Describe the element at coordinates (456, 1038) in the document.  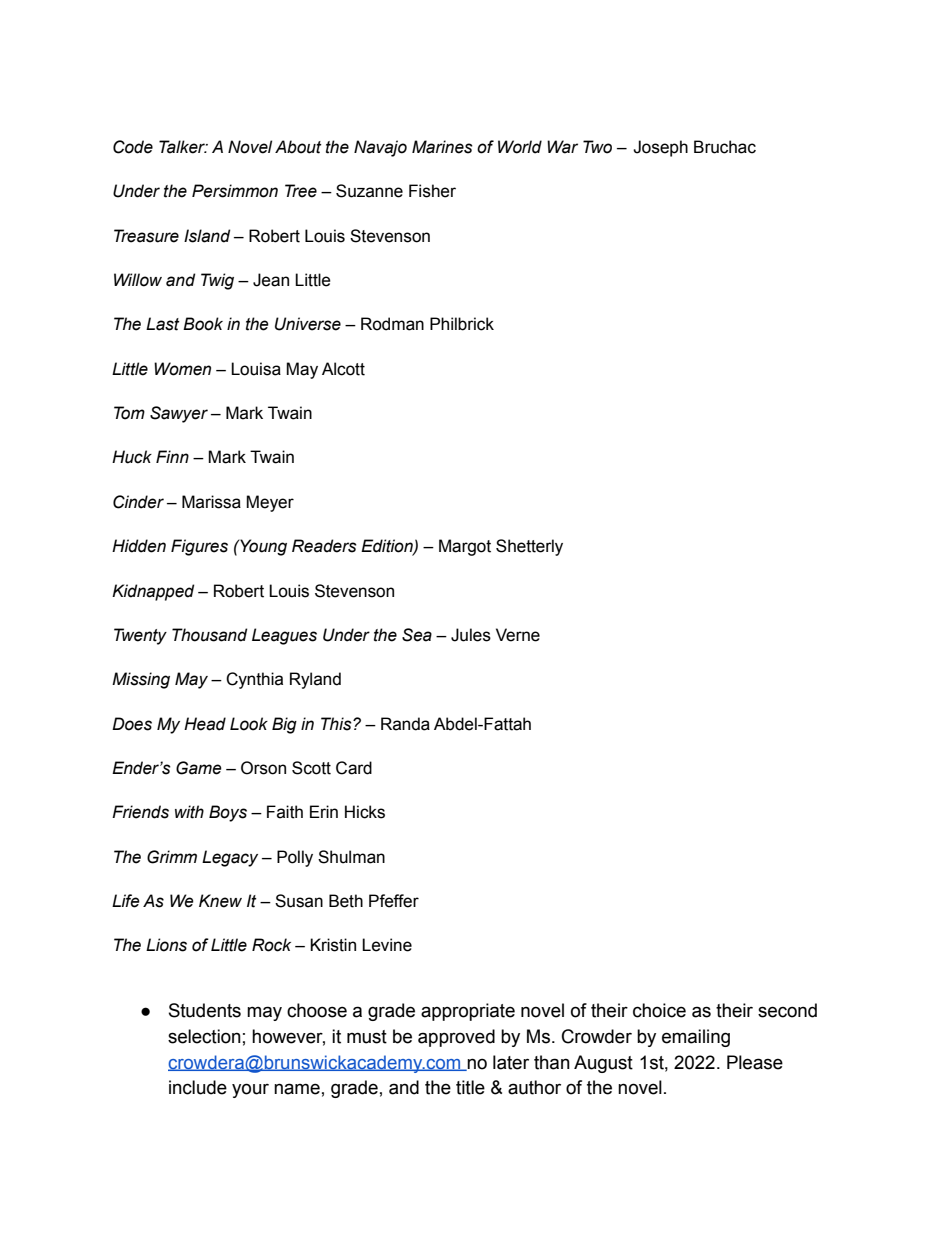
I see `approved` at that location.
